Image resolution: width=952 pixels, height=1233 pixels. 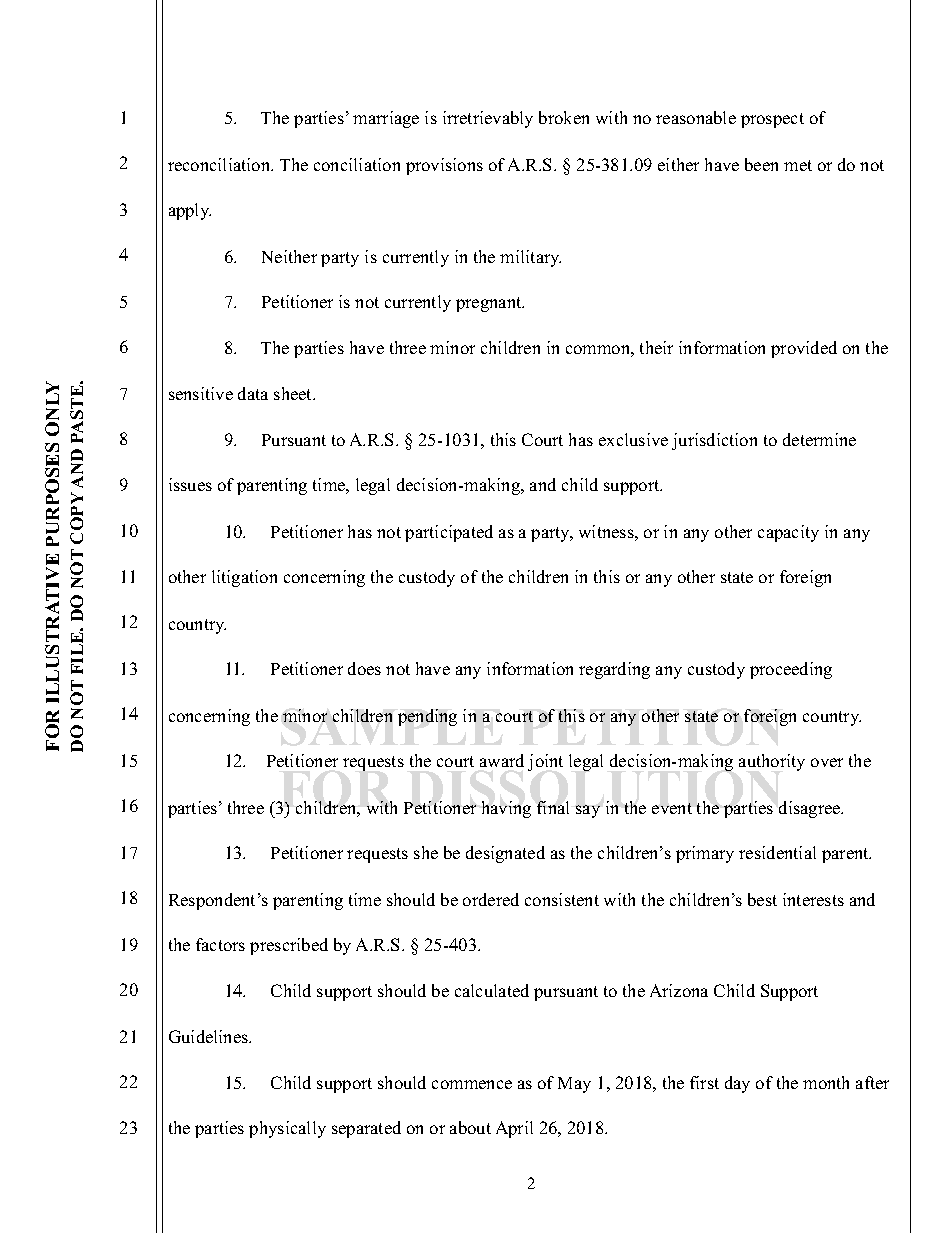 I want to click on met, so click(x=798, y=165).
